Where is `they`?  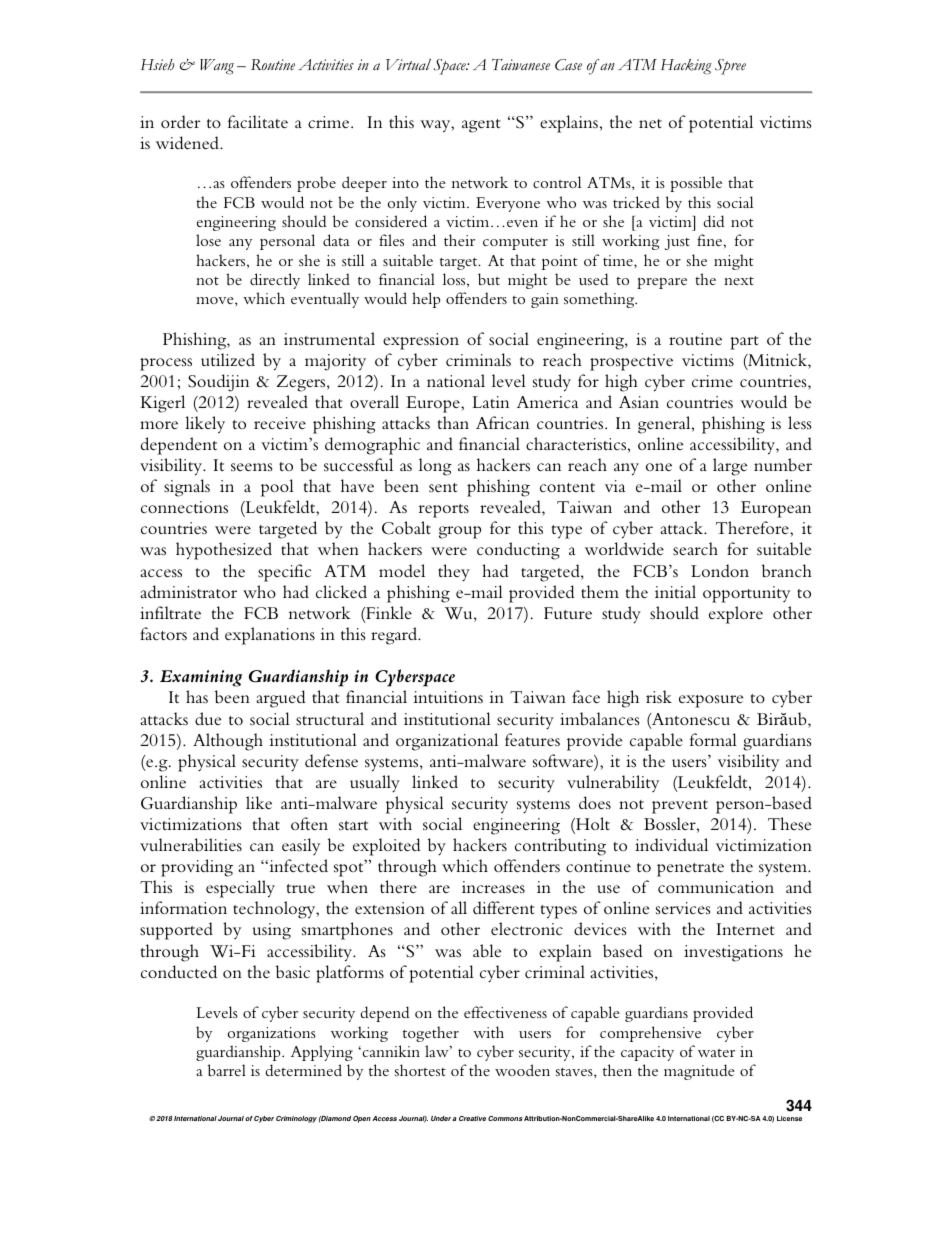
they is located at coordinates (454, 573).
